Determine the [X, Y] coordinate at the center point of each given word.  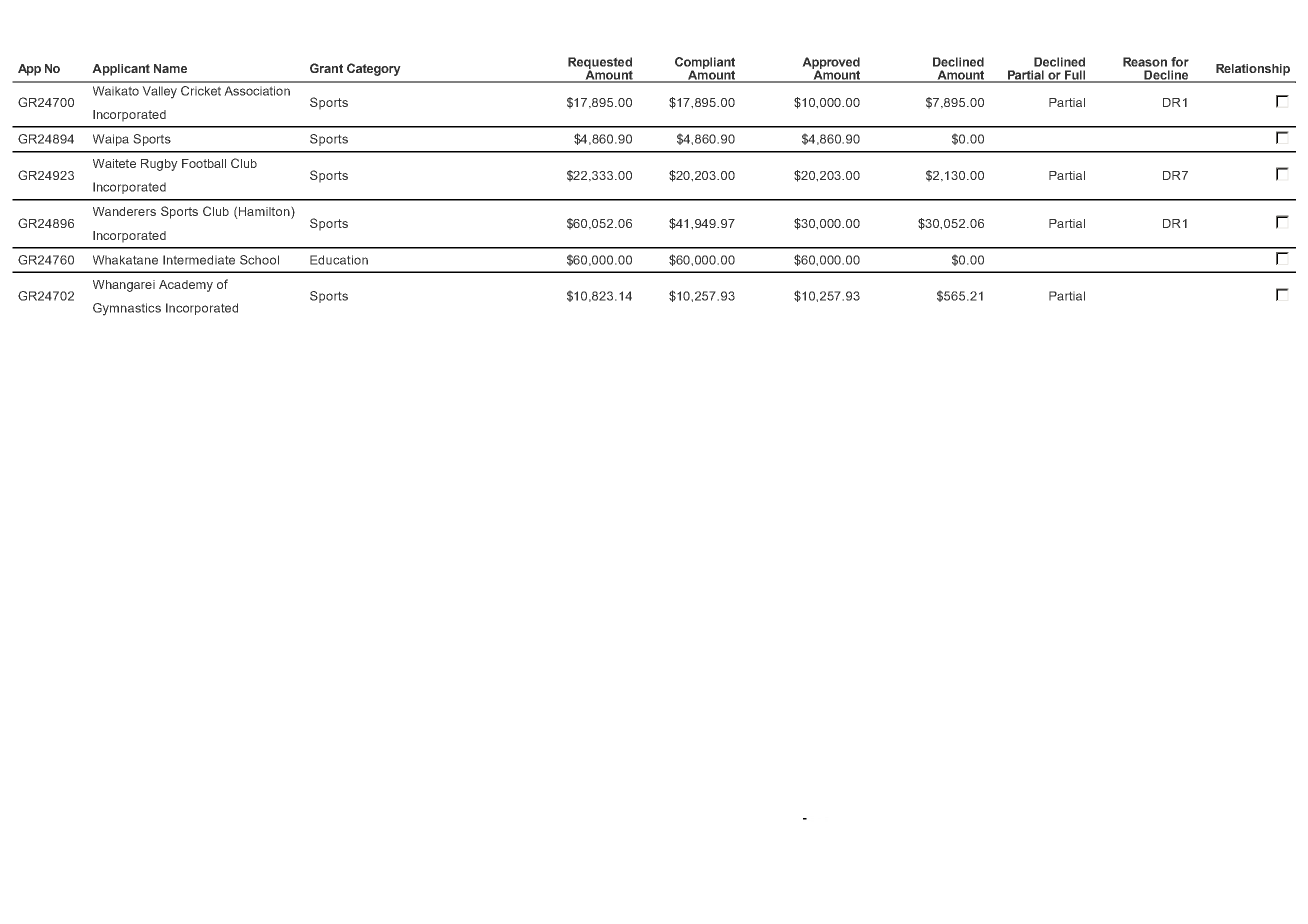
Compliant [705, 64]
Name [170, 68]
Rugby [159, 165]
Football [204, 163]
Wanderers [124, 211]
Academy [186, 286]
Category [374, 69]
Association [257, 91]
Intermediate [199, 260]
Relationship [1253, 70]
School [259, 260]
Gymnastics [127, 309]
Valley [159, 92]
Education [339, 260]
